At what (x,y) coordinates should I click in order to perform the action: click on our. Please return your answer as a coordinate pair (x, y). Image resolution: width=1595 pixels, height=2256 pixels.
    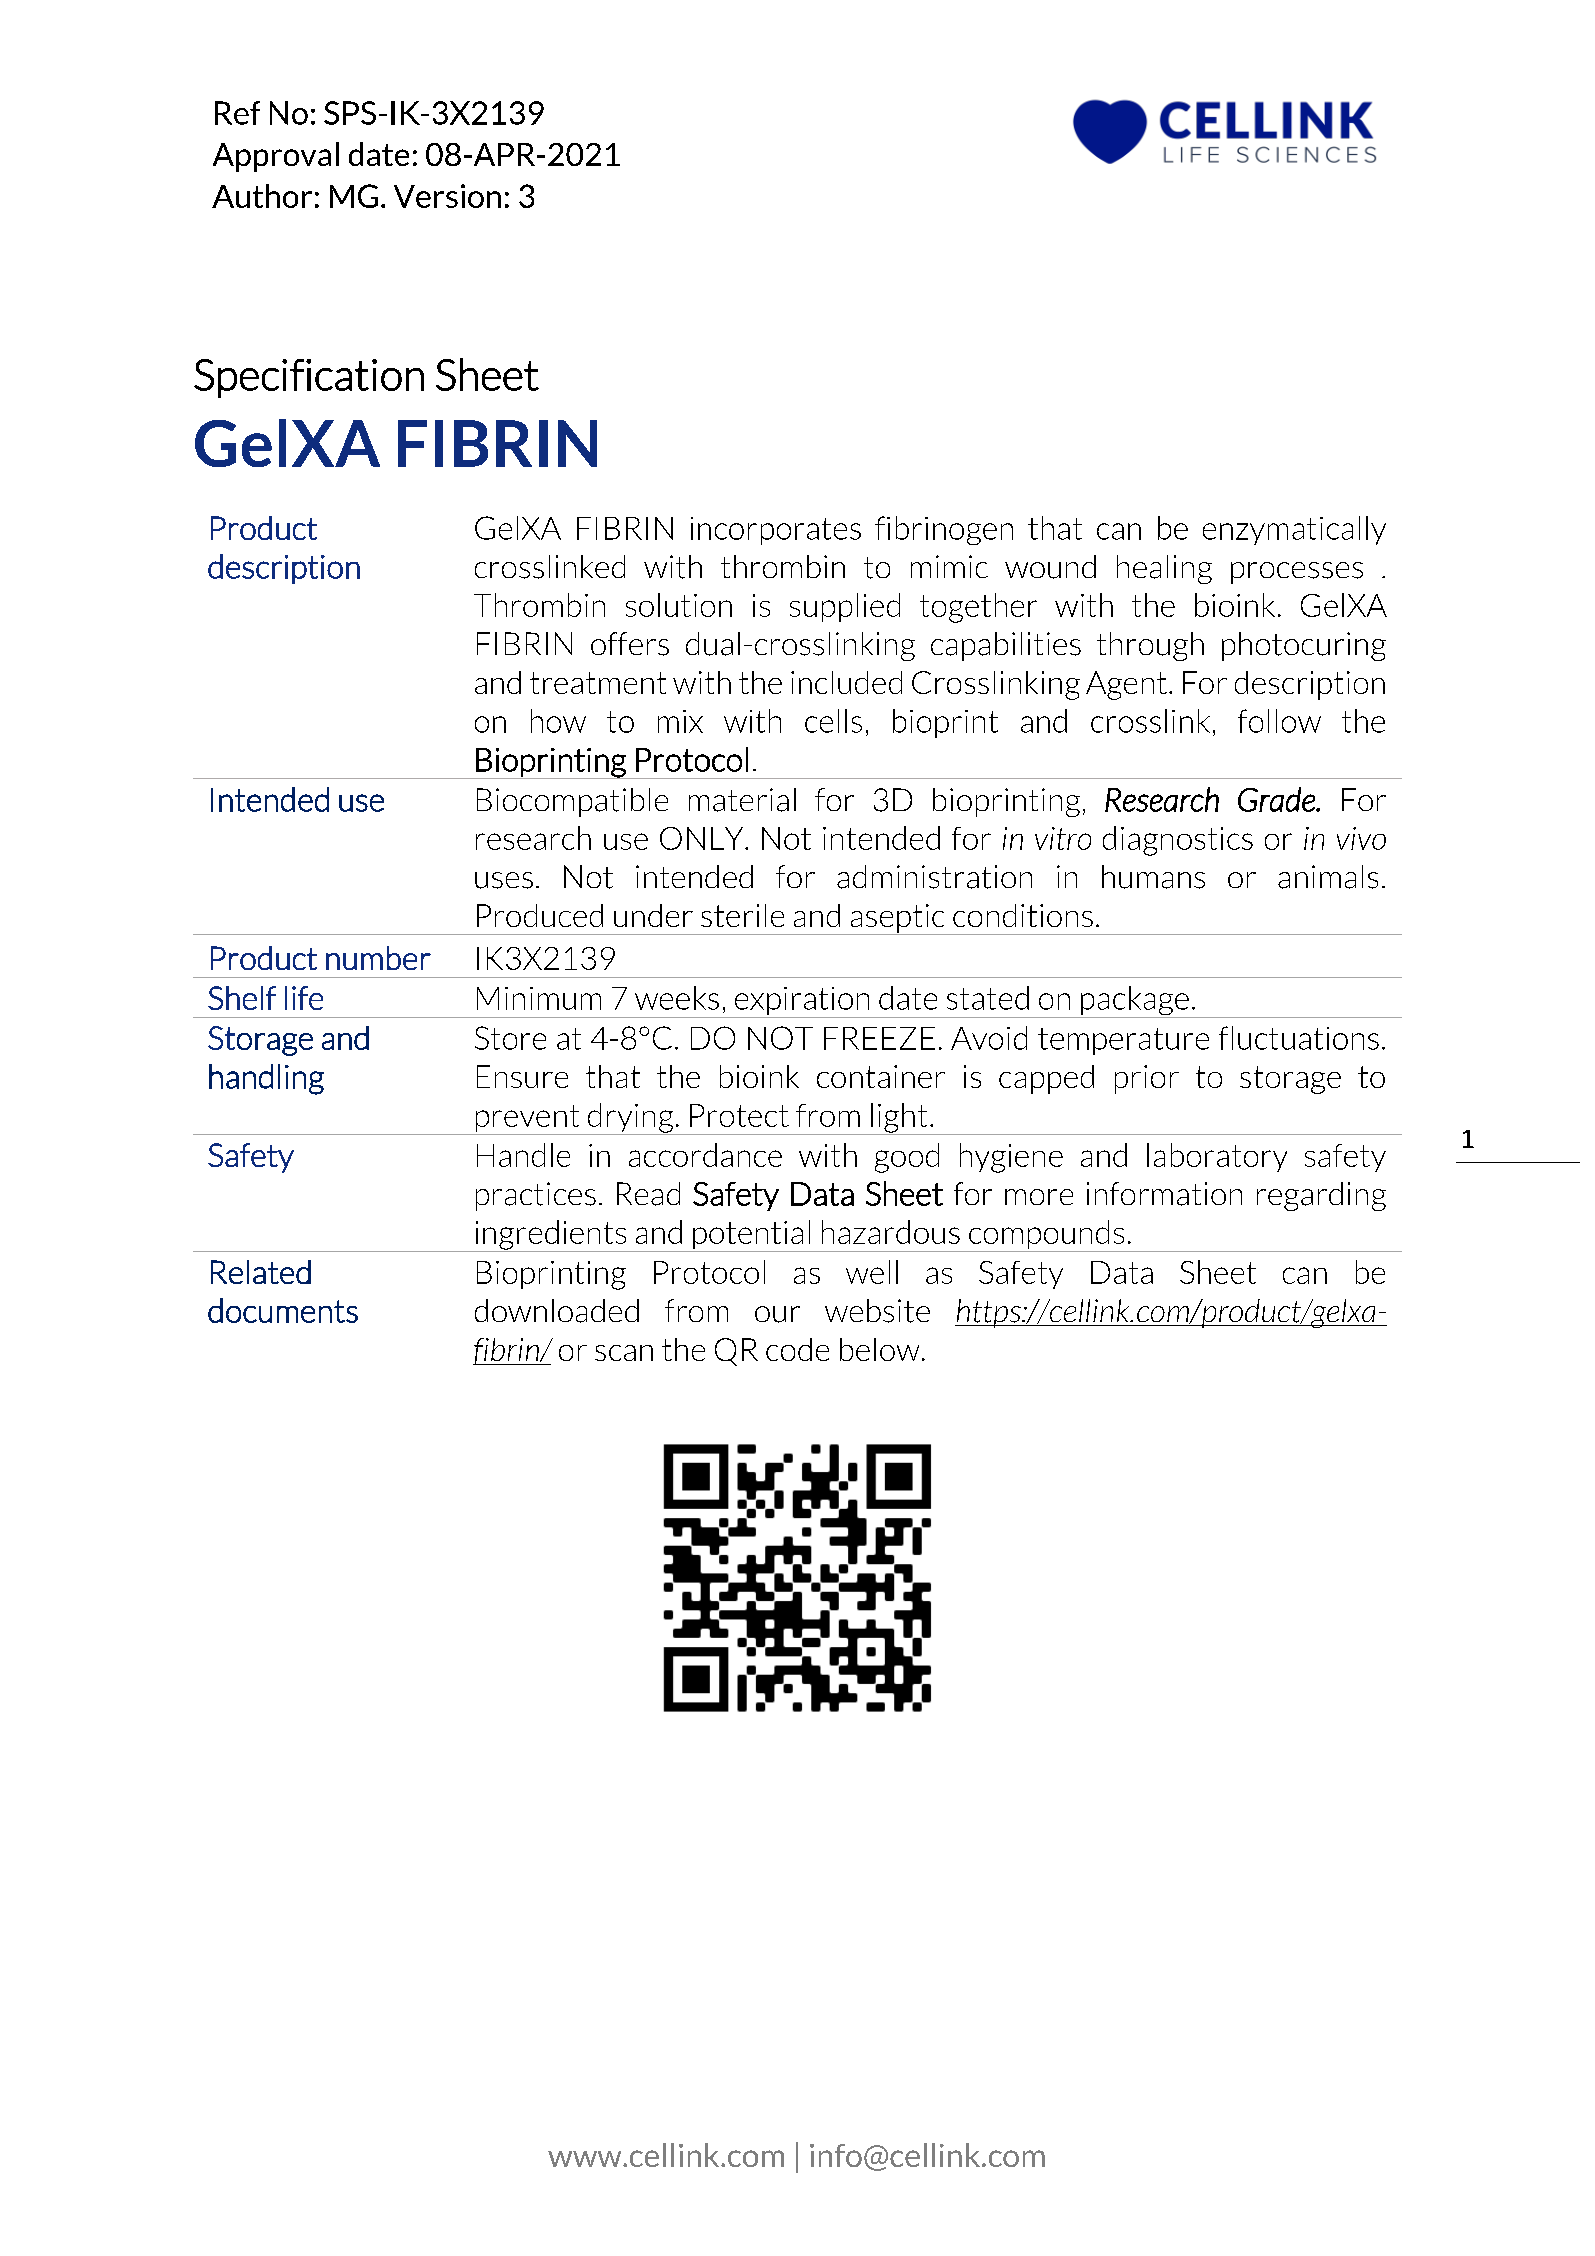
    Looking at the image, I should click on (777, 1314).
